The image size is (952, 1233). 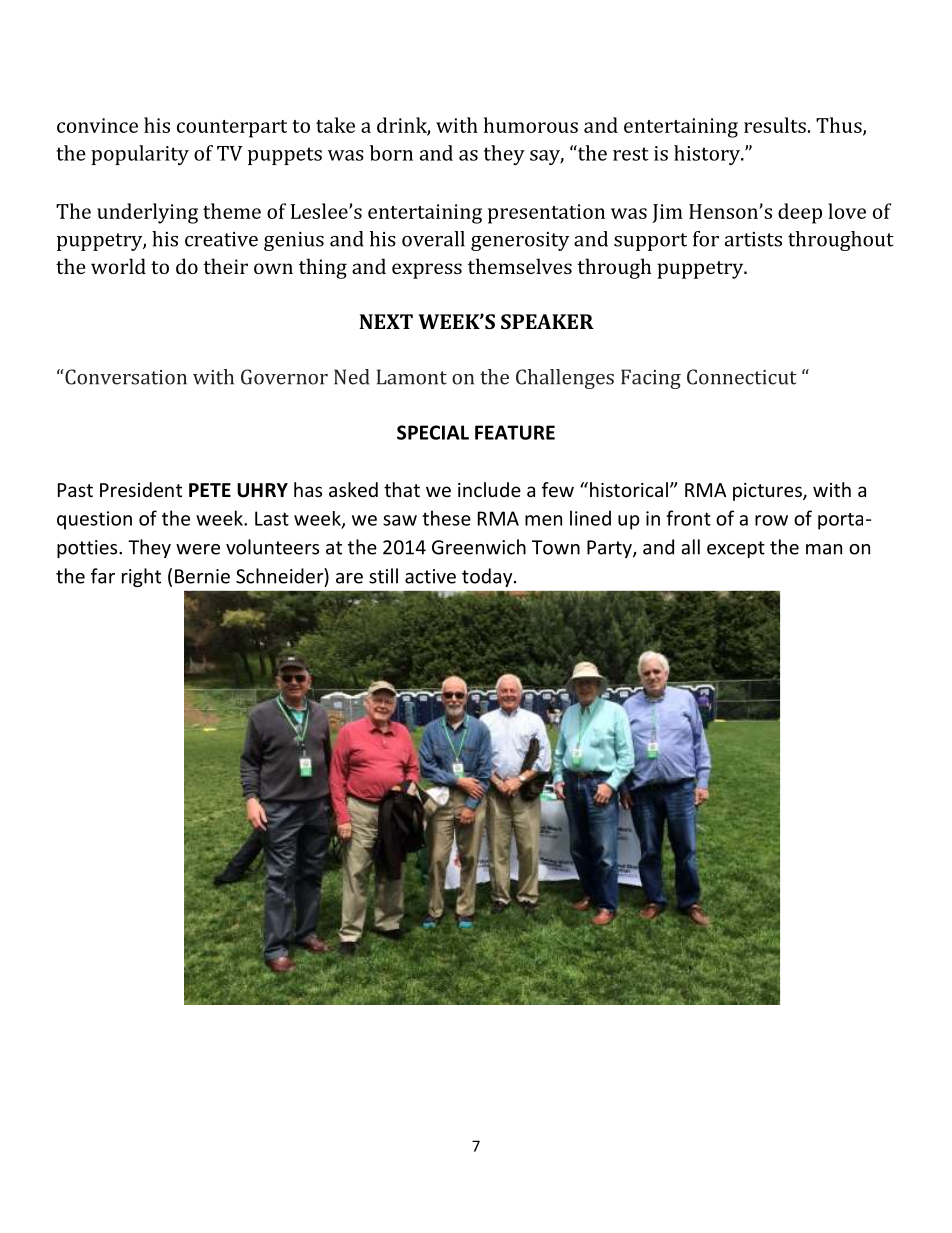 What do you see at coordinates (775, 125) in the screenshot?
I see `results` at bounding box center [775, 125].
